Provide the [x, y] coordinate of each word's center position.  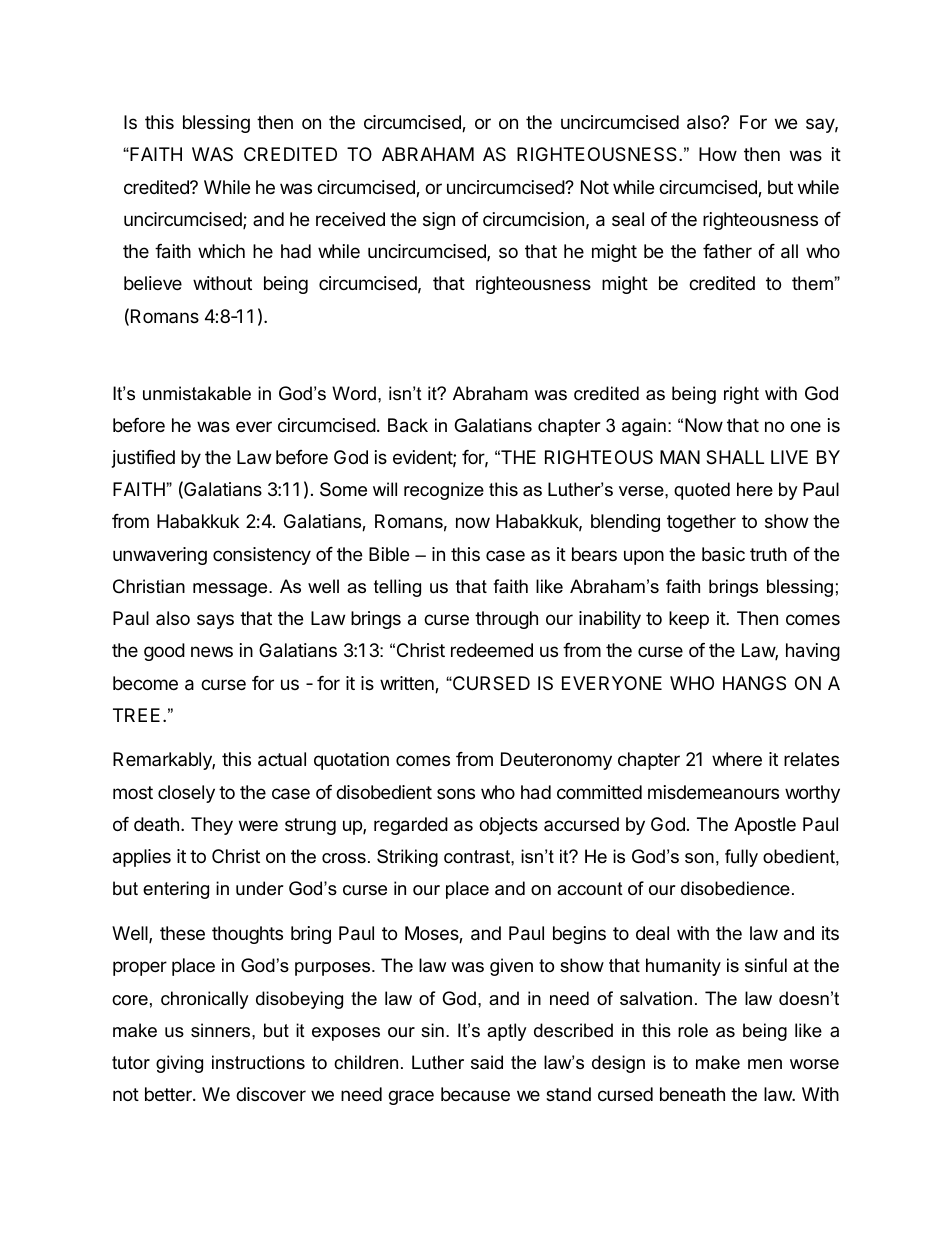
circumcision [533, 219]
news [212, 651]
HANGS [754, 683]
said [487, 1062]
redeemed [492, 650]
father [727, 251]
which [221, 251]
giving [179, 1064]
